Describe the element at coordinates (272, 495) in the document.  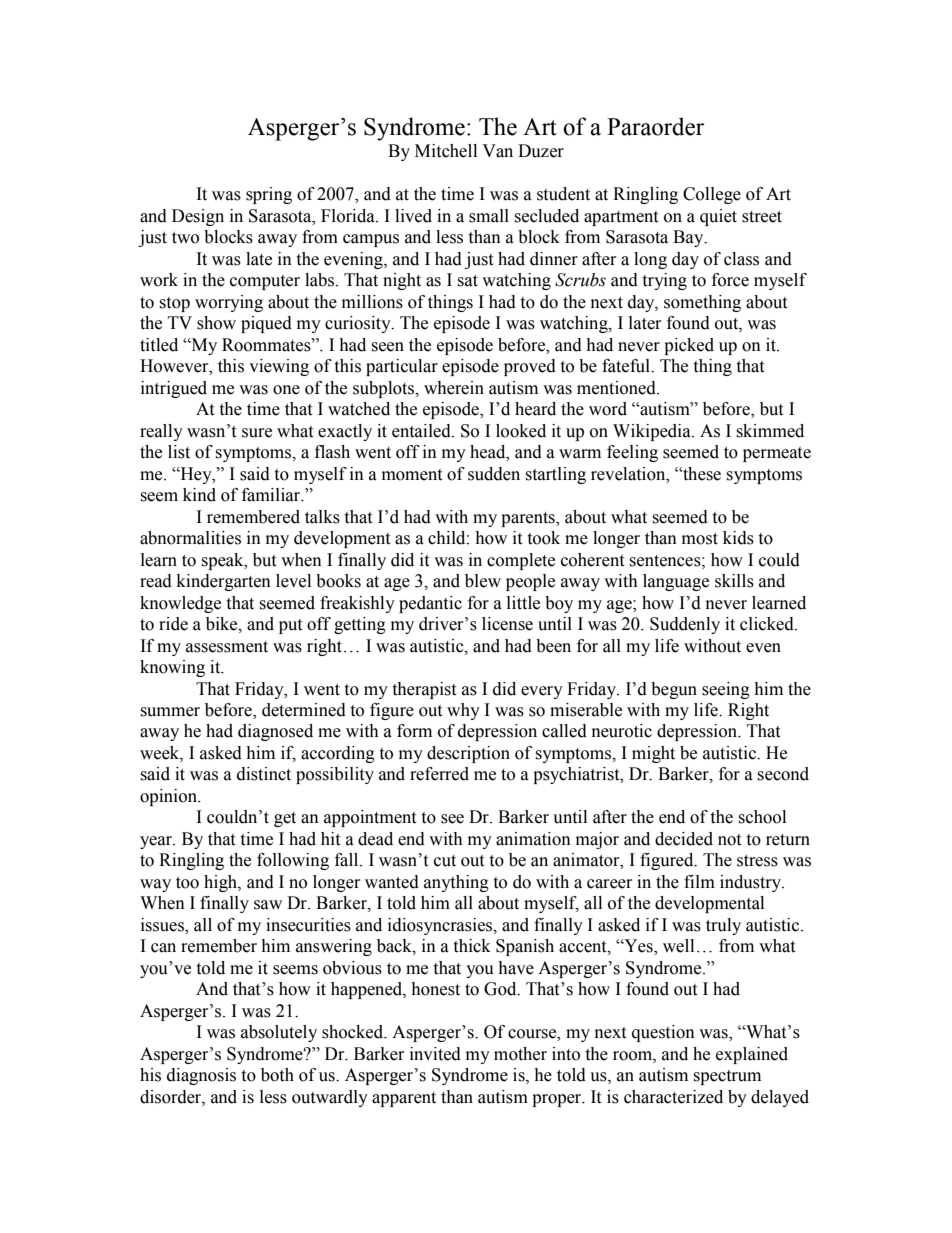
I see `familiar` at that location.
